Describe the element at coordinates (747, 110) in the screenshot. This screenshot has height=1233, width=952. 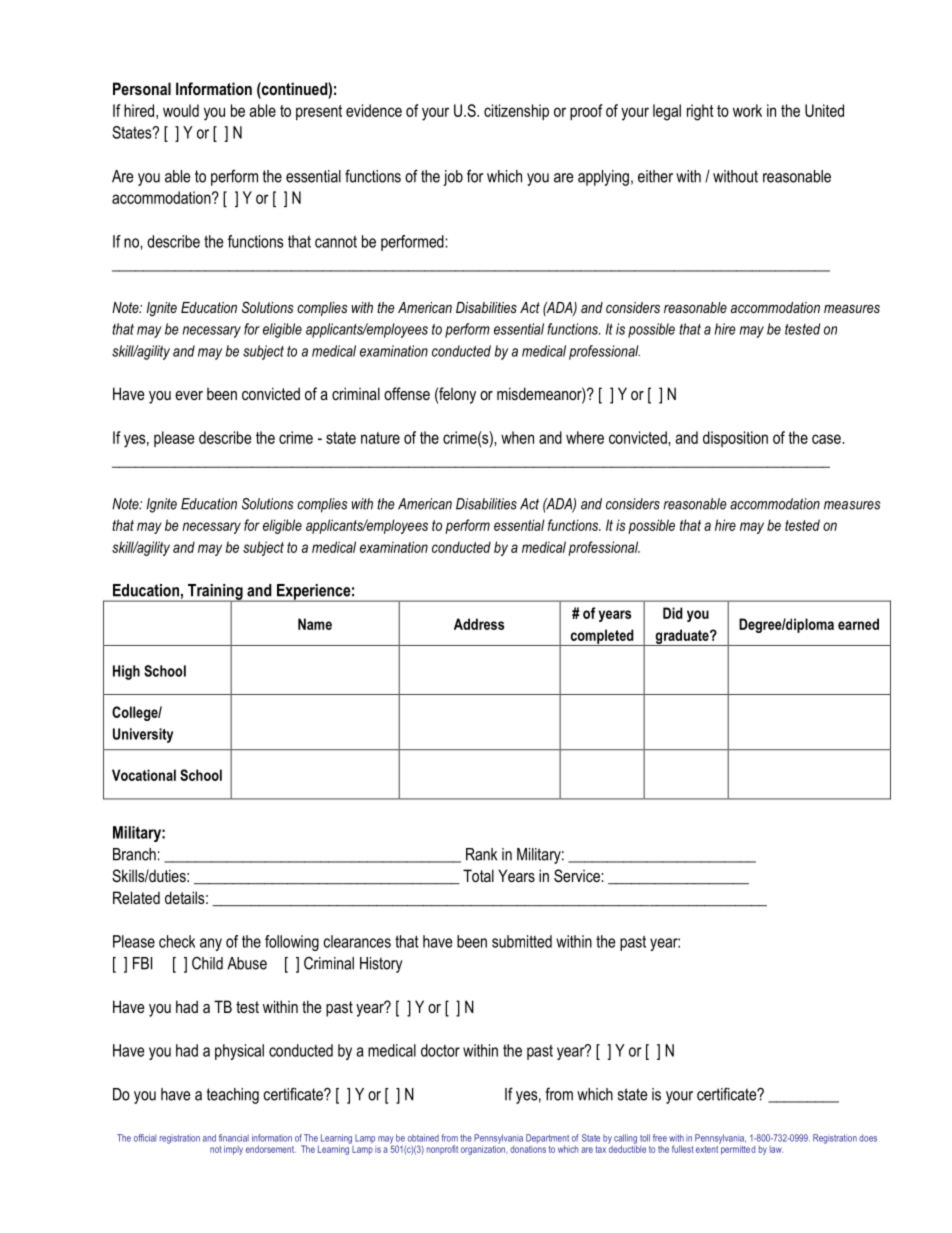
I see `work` at that location.
